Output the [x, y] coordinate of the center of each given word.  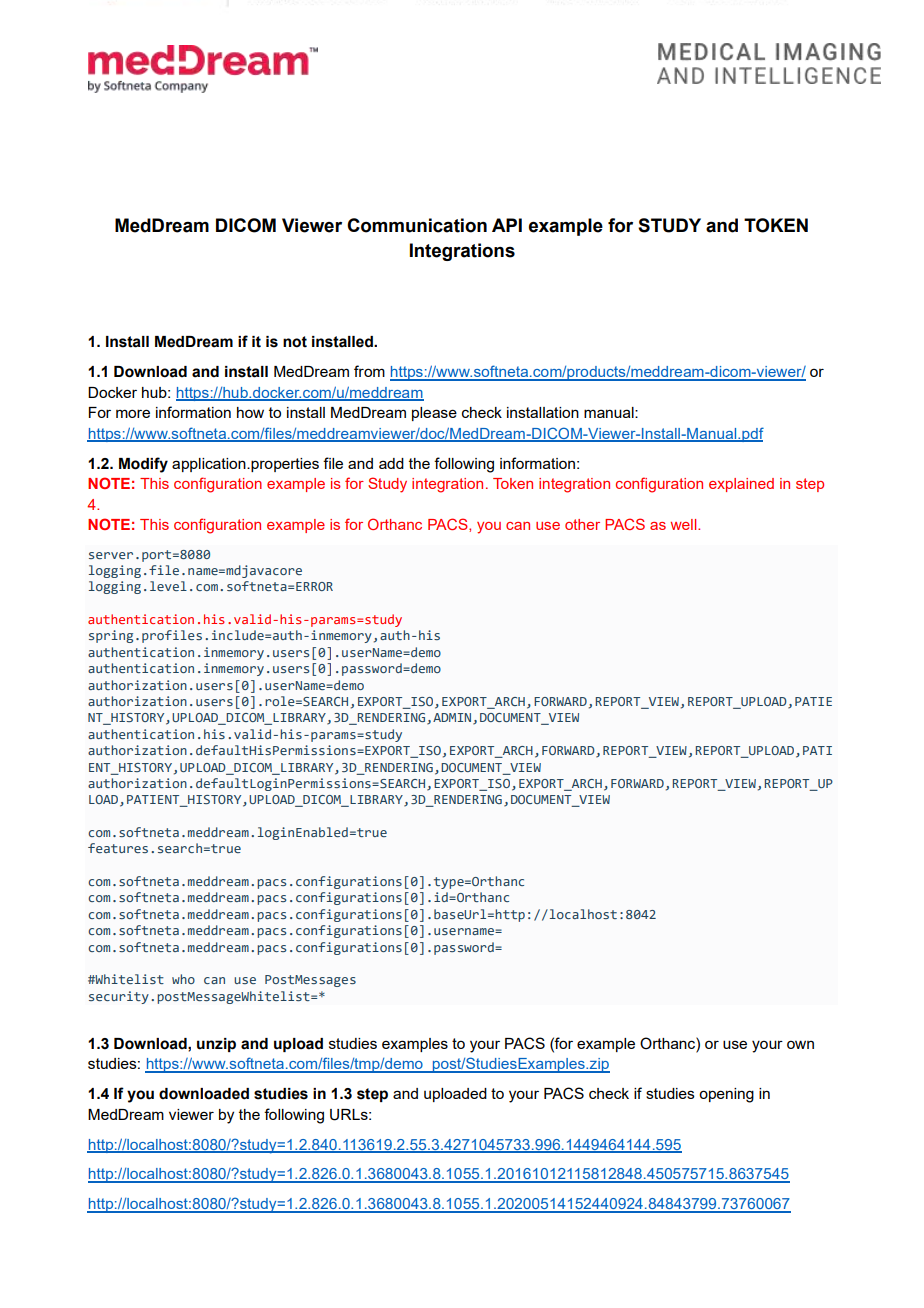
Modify [143, 465]
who [183, 979]
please [434, 414]
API [507, 225]
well [685, 524]
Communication [417, 225]
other [582, 524]
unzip [216, 1045]
